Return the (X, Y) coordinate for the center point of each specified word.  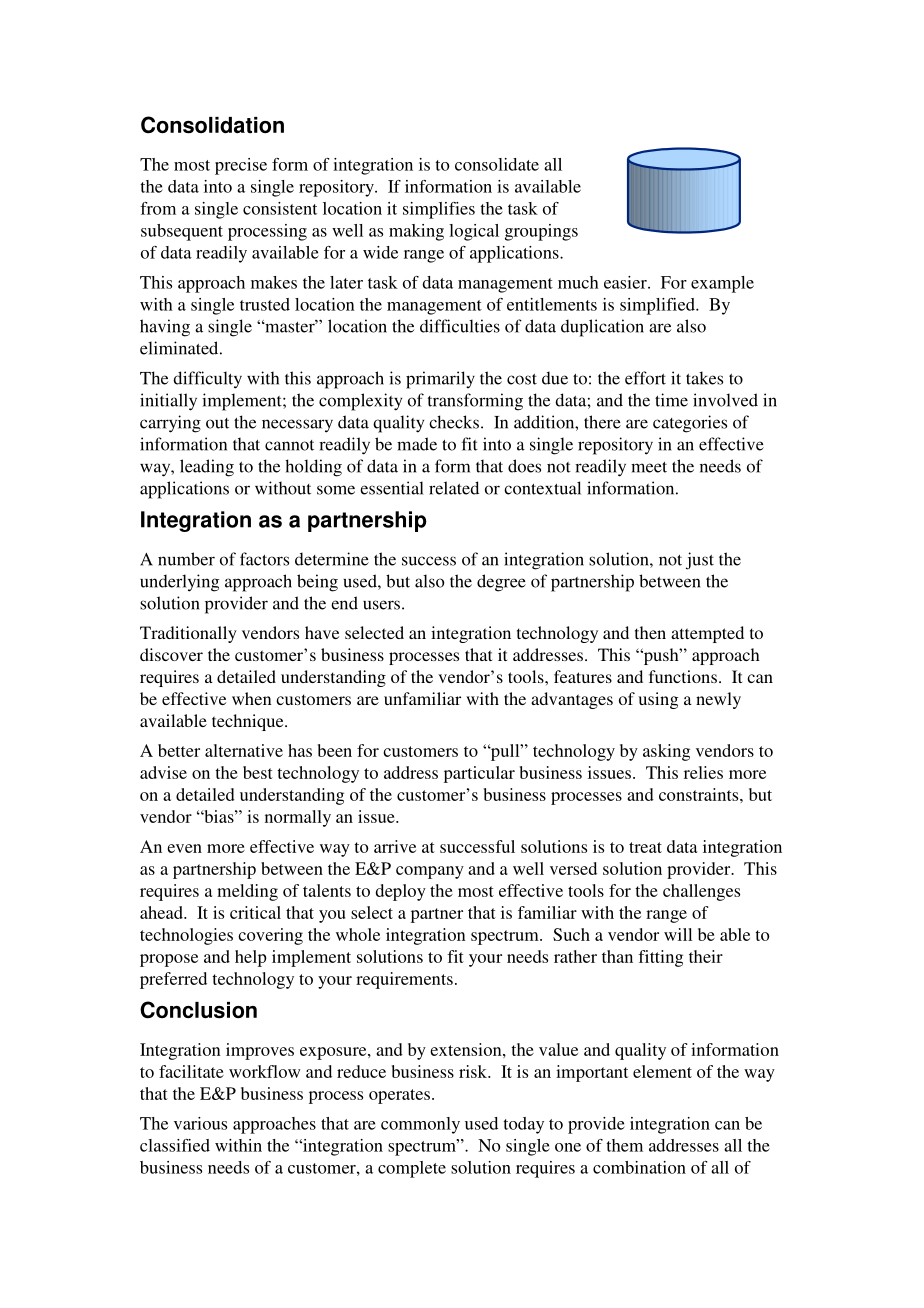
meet (649, 467)
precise (241, 166)
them (624, 1145)
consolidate (497, 164)
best (258, 772)
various (200, 1123)
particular (479, 774)
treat (645, 847)
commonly (420, 1125)
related (454, 488)
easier (626, 282)
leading (207, 468)
